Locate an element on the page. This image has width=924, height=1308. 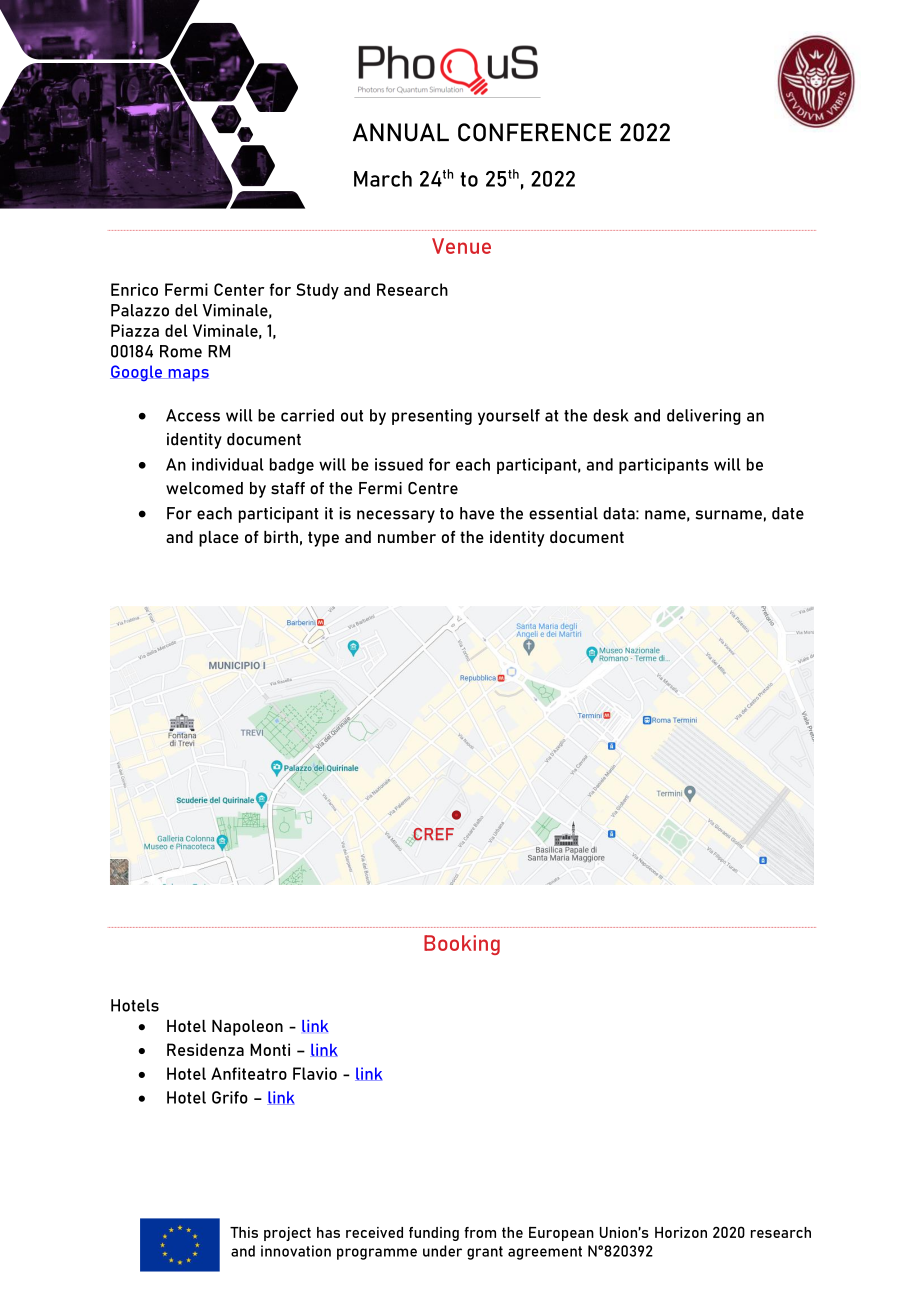
Center is located at coordinates (239, 289).
